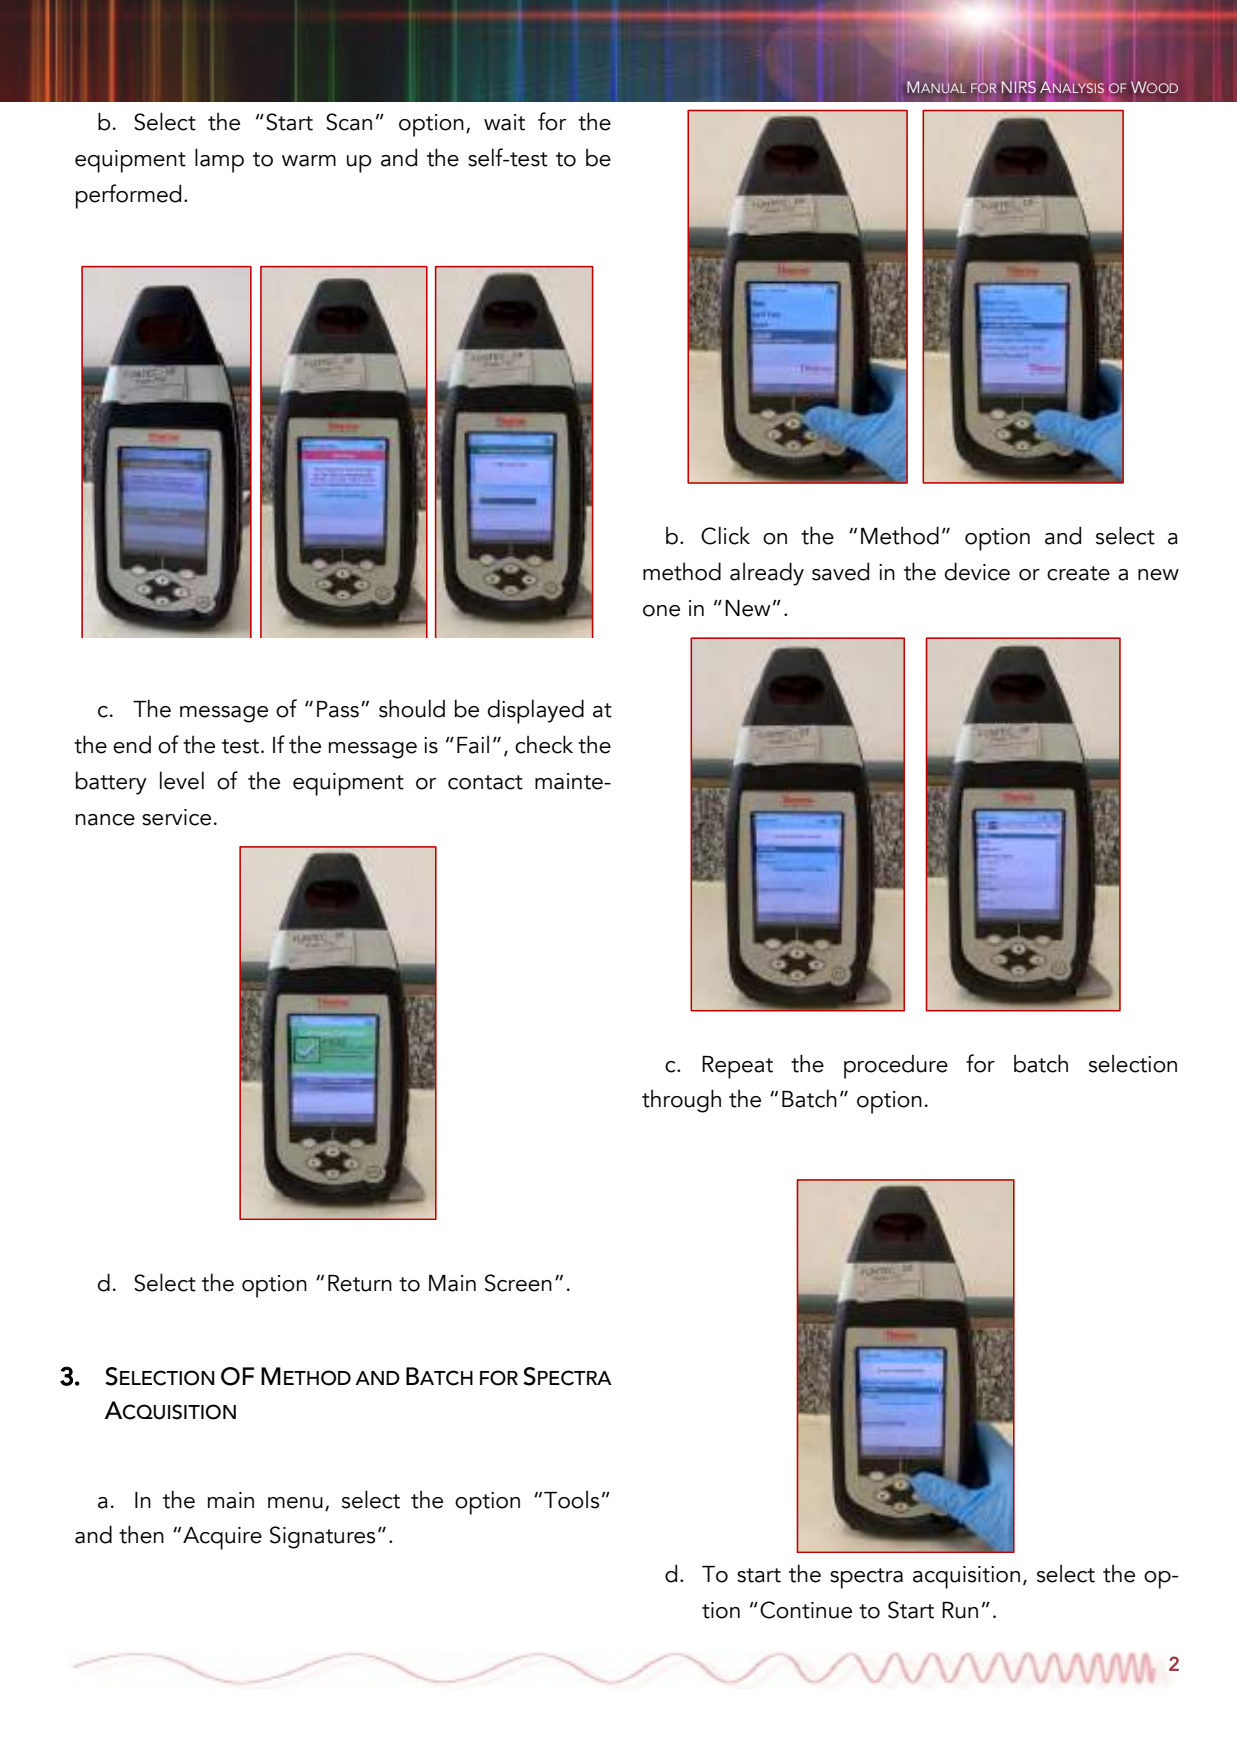 The width and height of the screenshot is (1237, 1750). Describe the element at coordinates (681, 1101) in the screenshot. I see `through` at that location.
